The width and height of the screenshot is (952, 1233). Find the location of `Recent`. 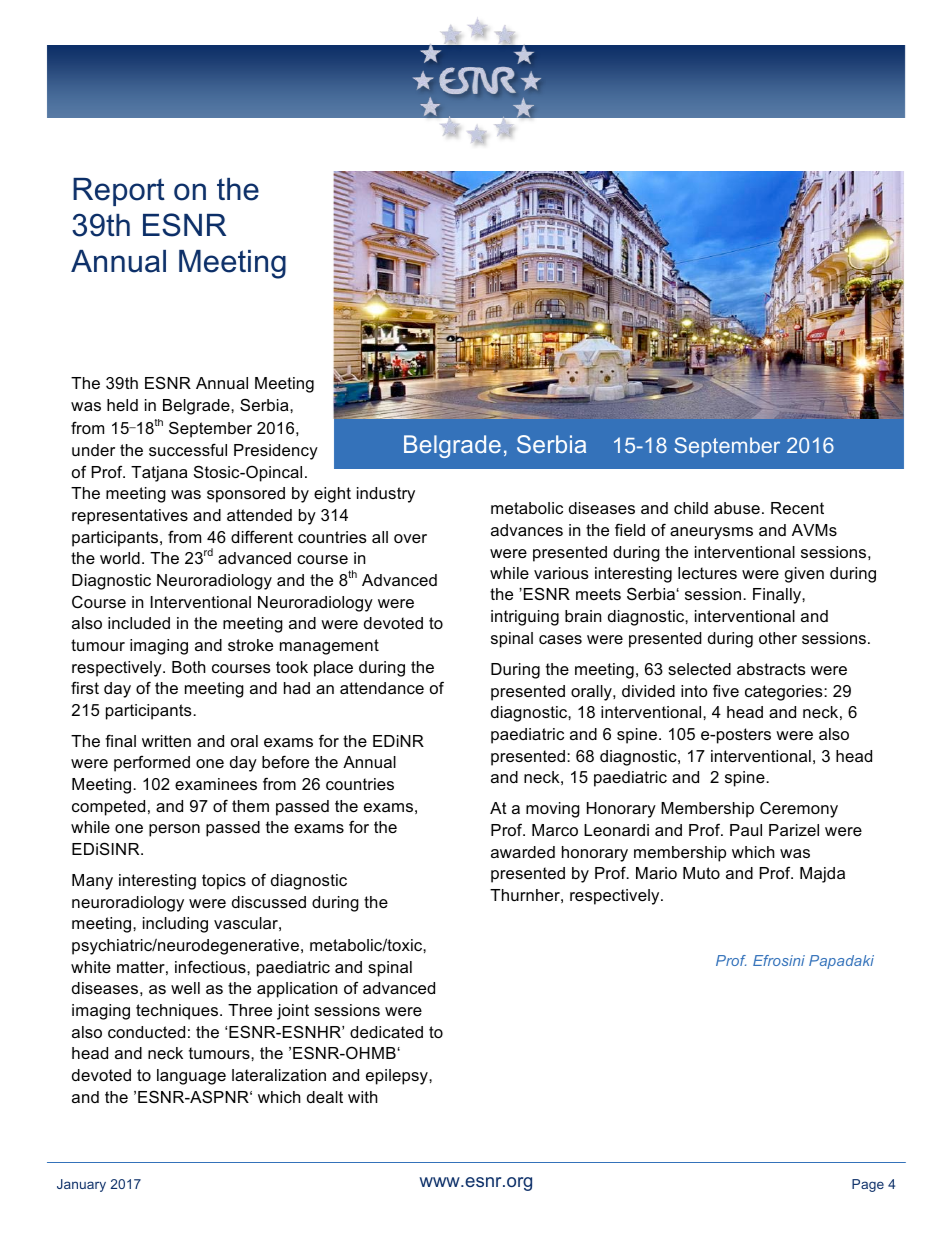

Recent is located at coordinates (797, 508).
